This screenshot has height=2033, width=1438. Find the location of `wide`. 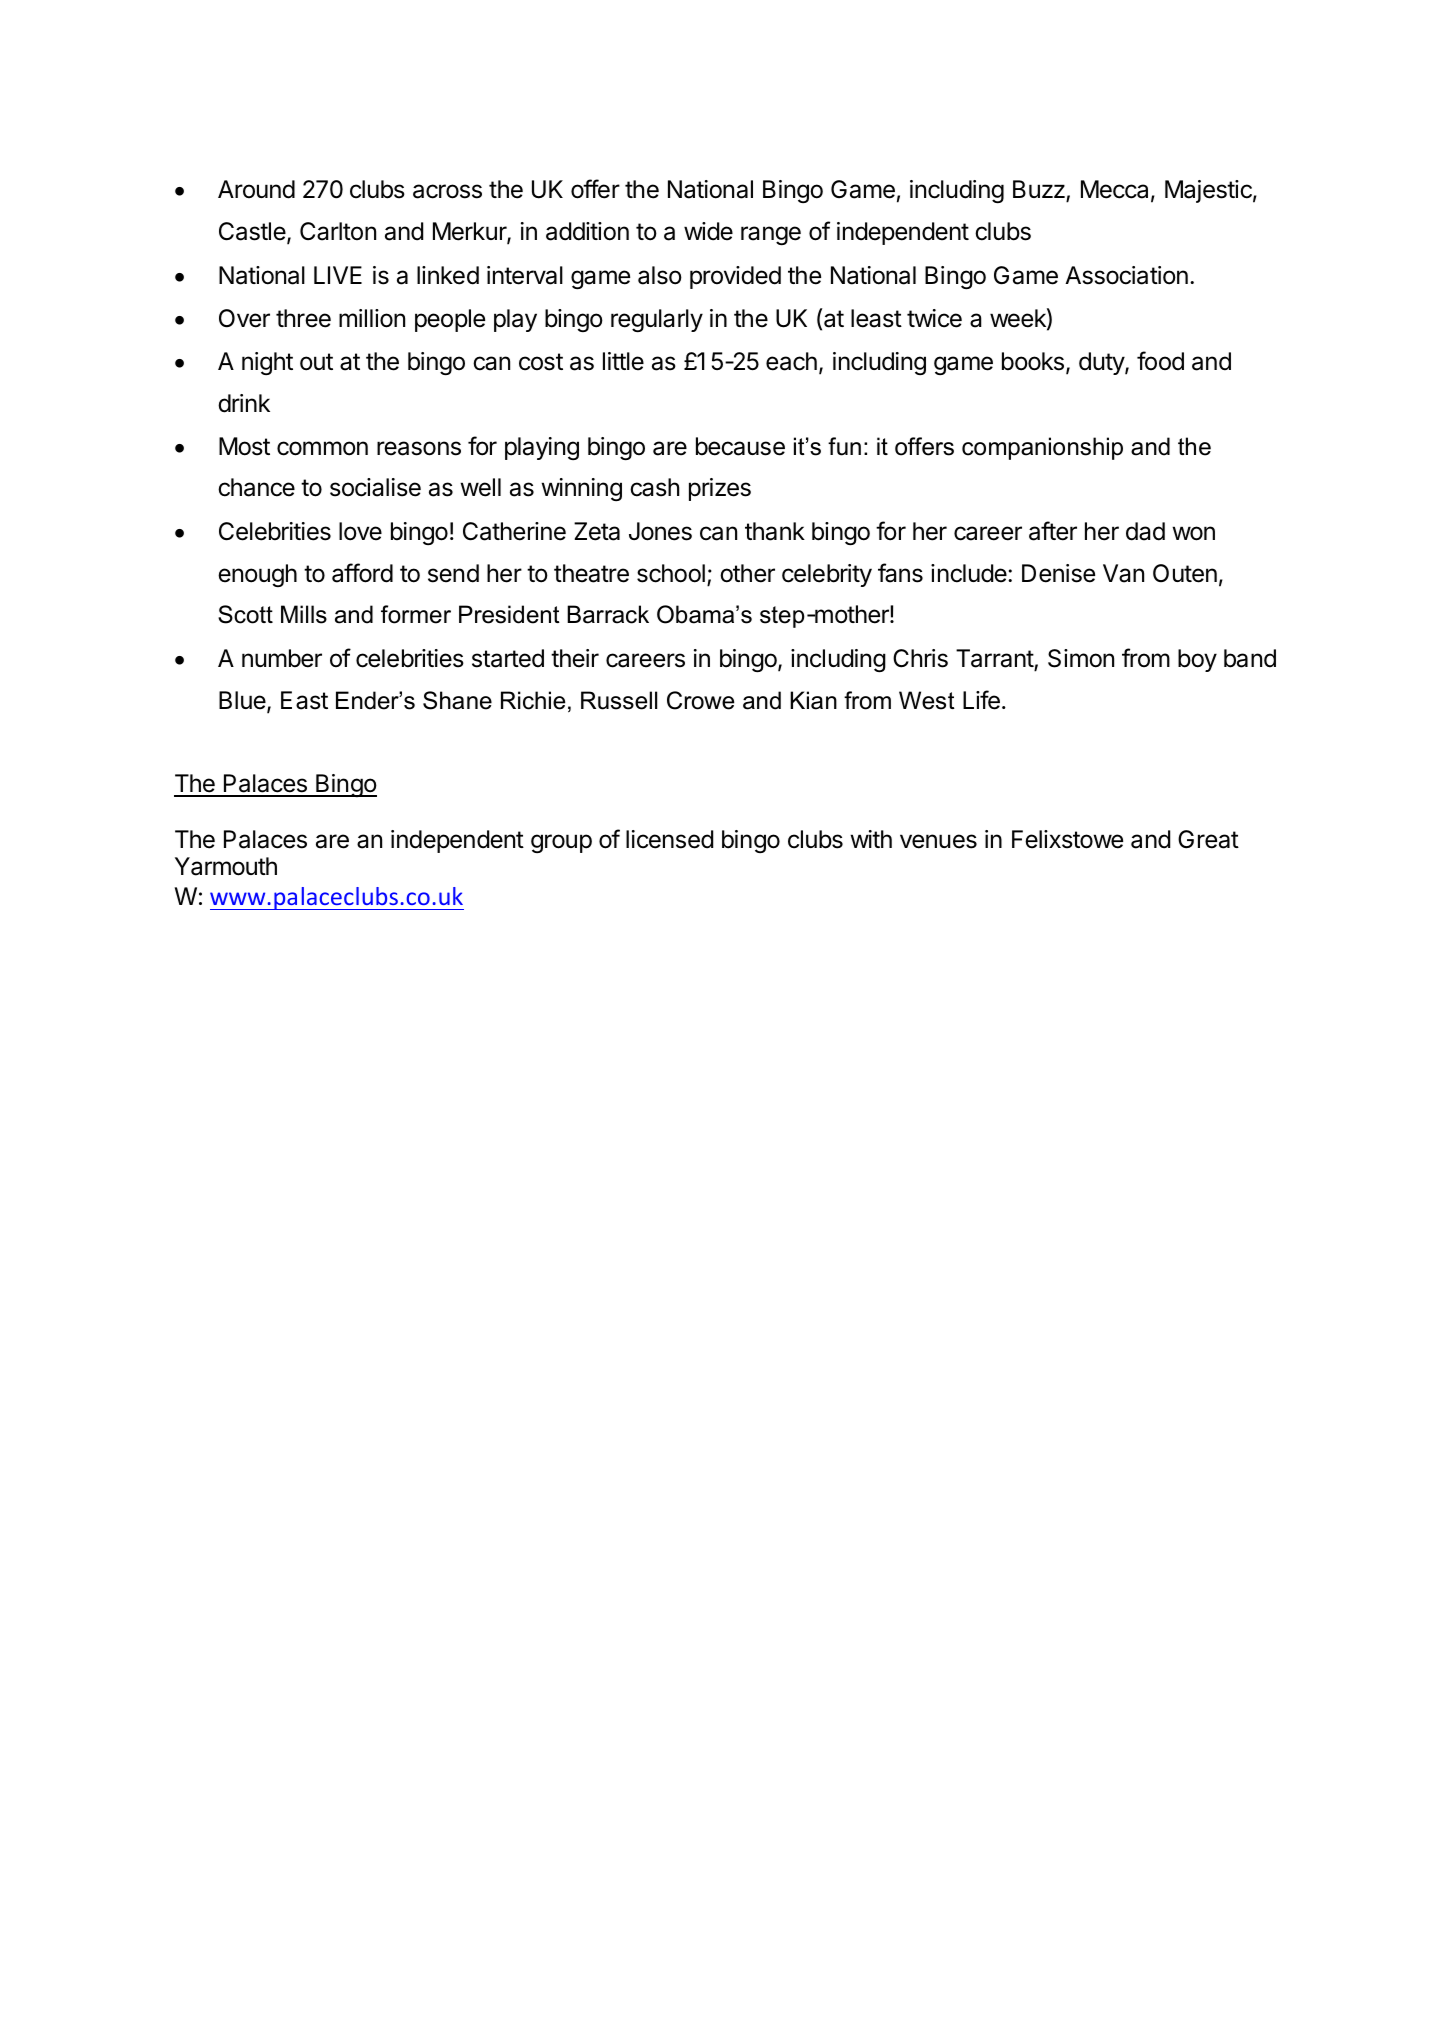

wide is located at coordinates (708, 231).
